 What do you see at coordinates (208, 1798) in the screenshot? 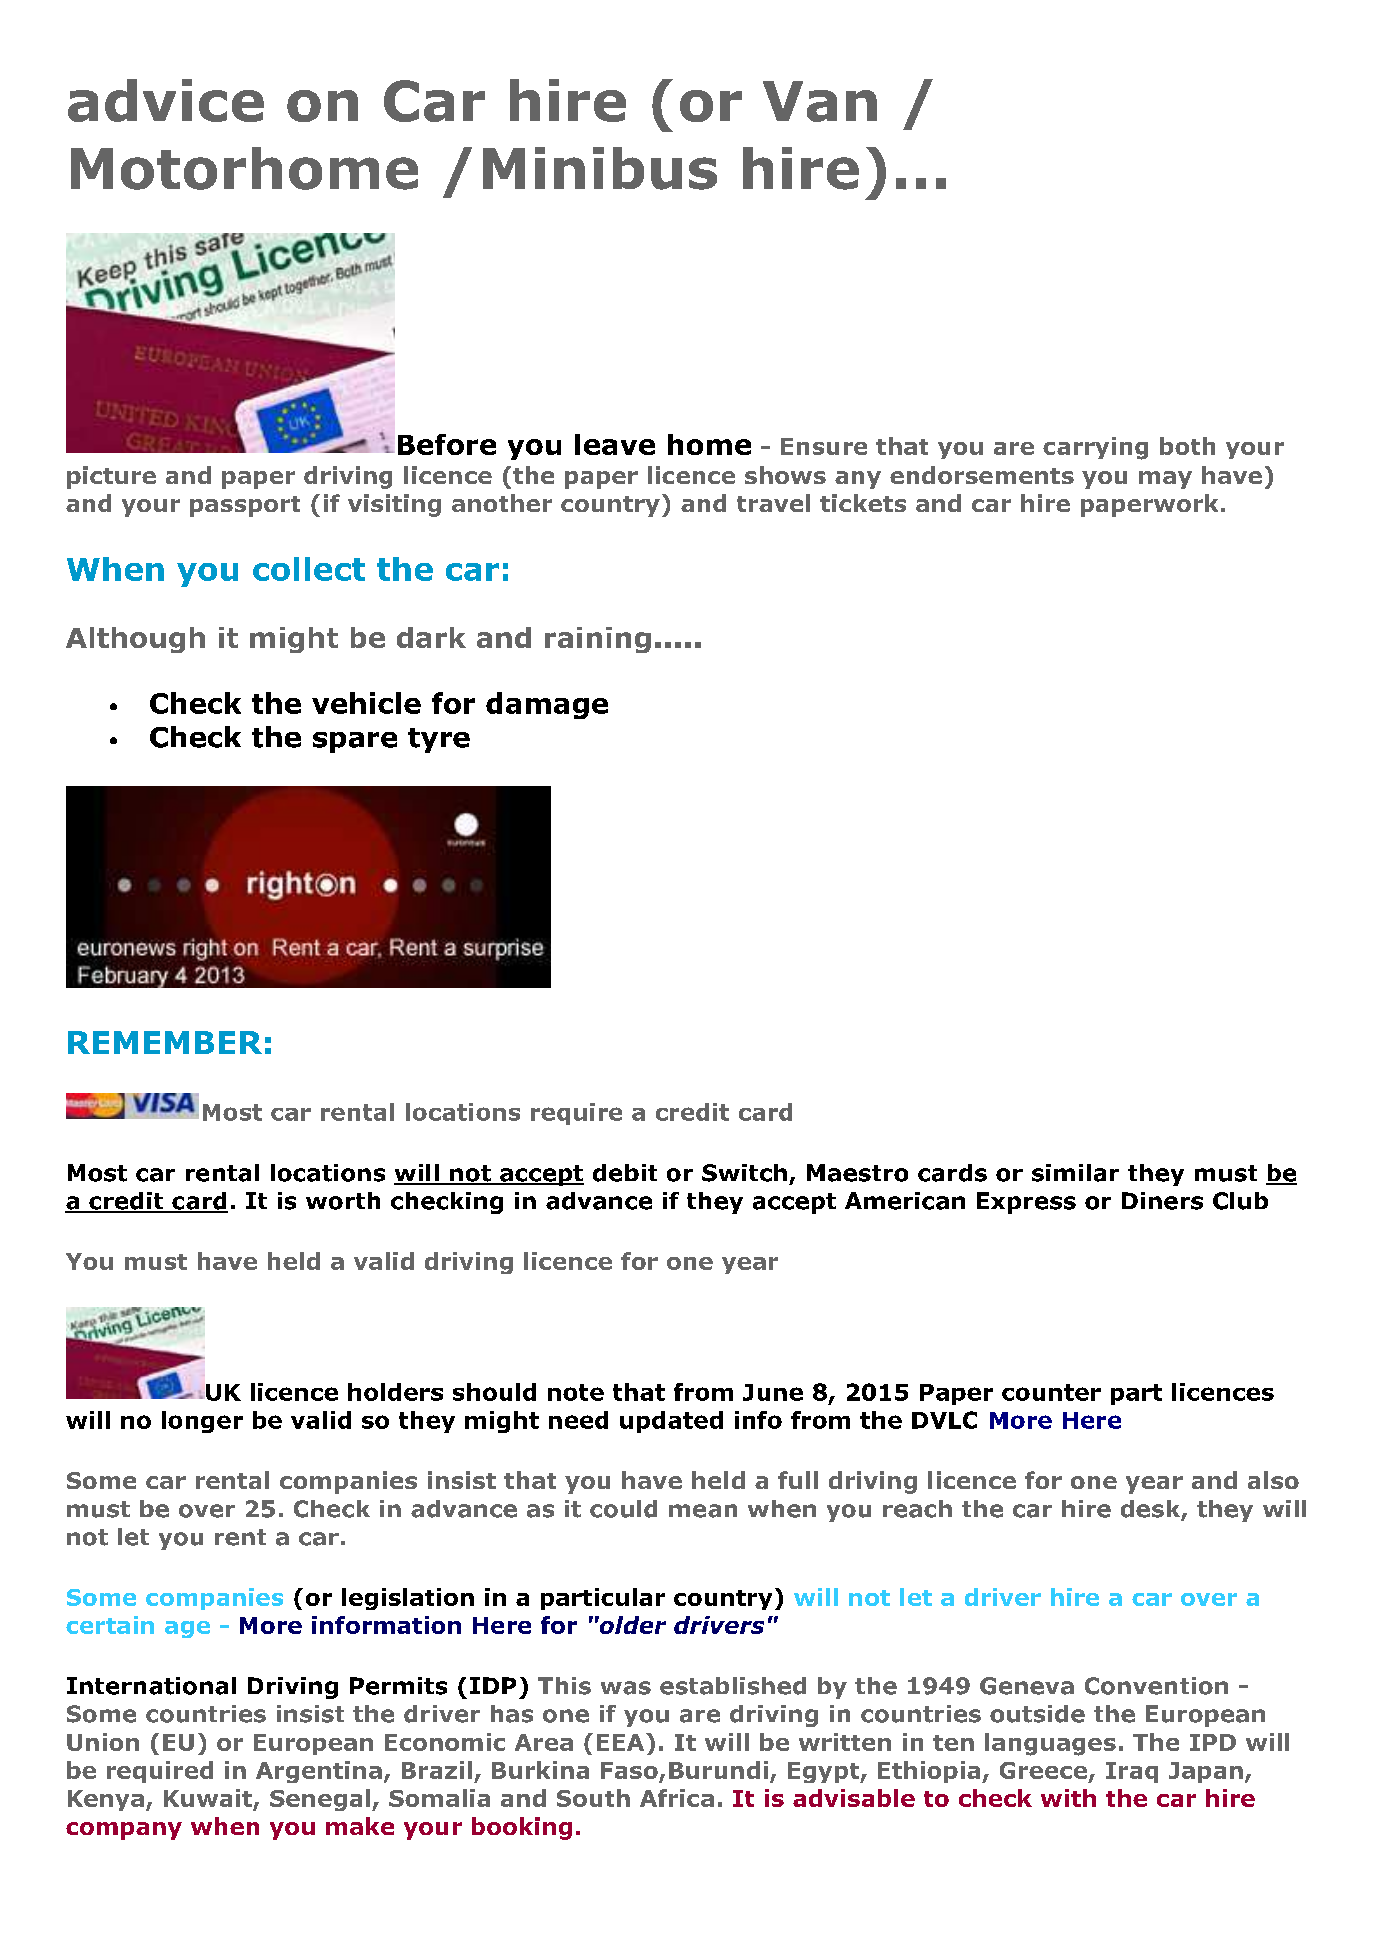
I see `Kuwait` at bounding box center [208, 1798].
